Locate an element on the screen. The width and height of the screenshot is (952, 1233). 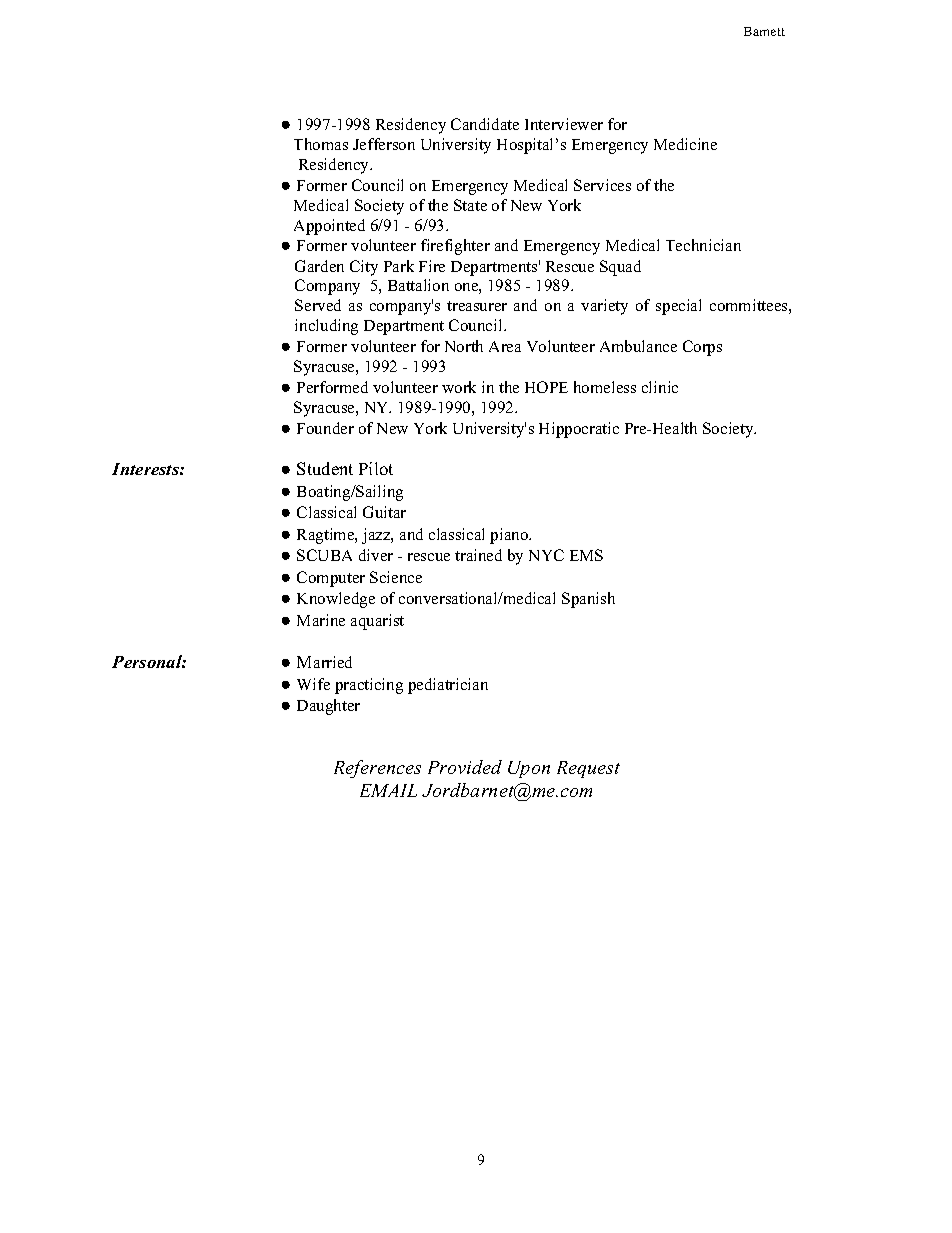
Jefferson is located at coordinates (384, 144).
